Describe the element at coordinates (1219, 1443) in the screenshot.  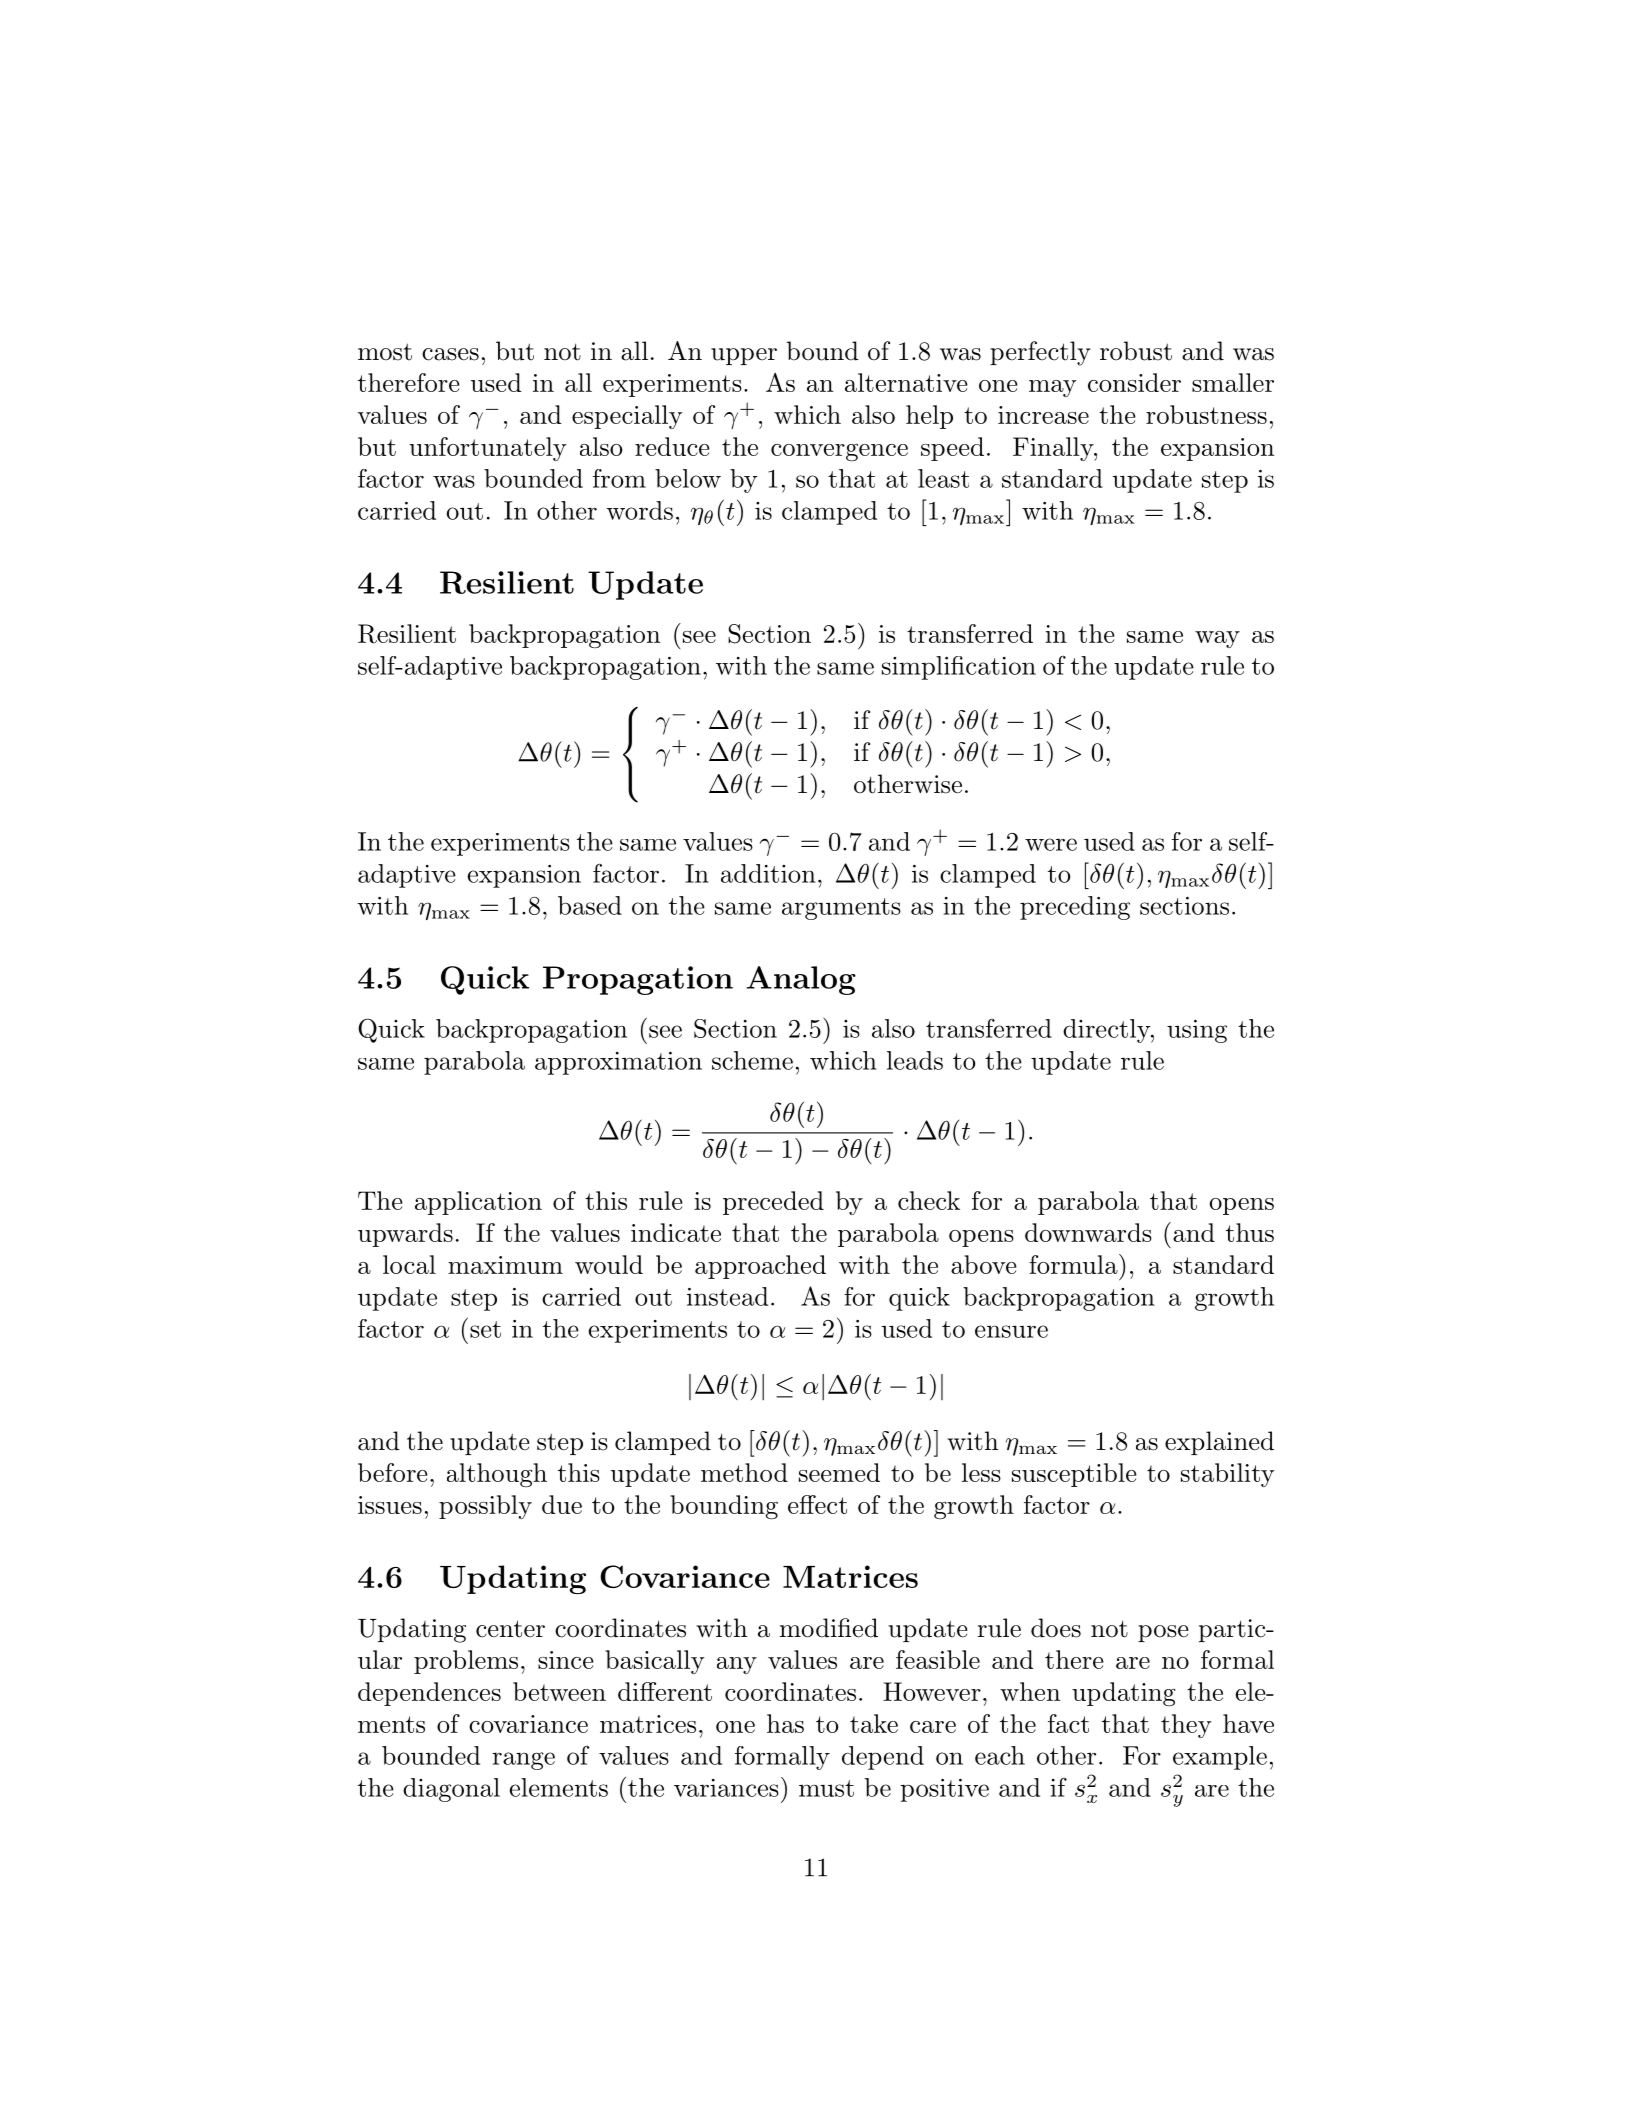
I see `explained` at that location.
